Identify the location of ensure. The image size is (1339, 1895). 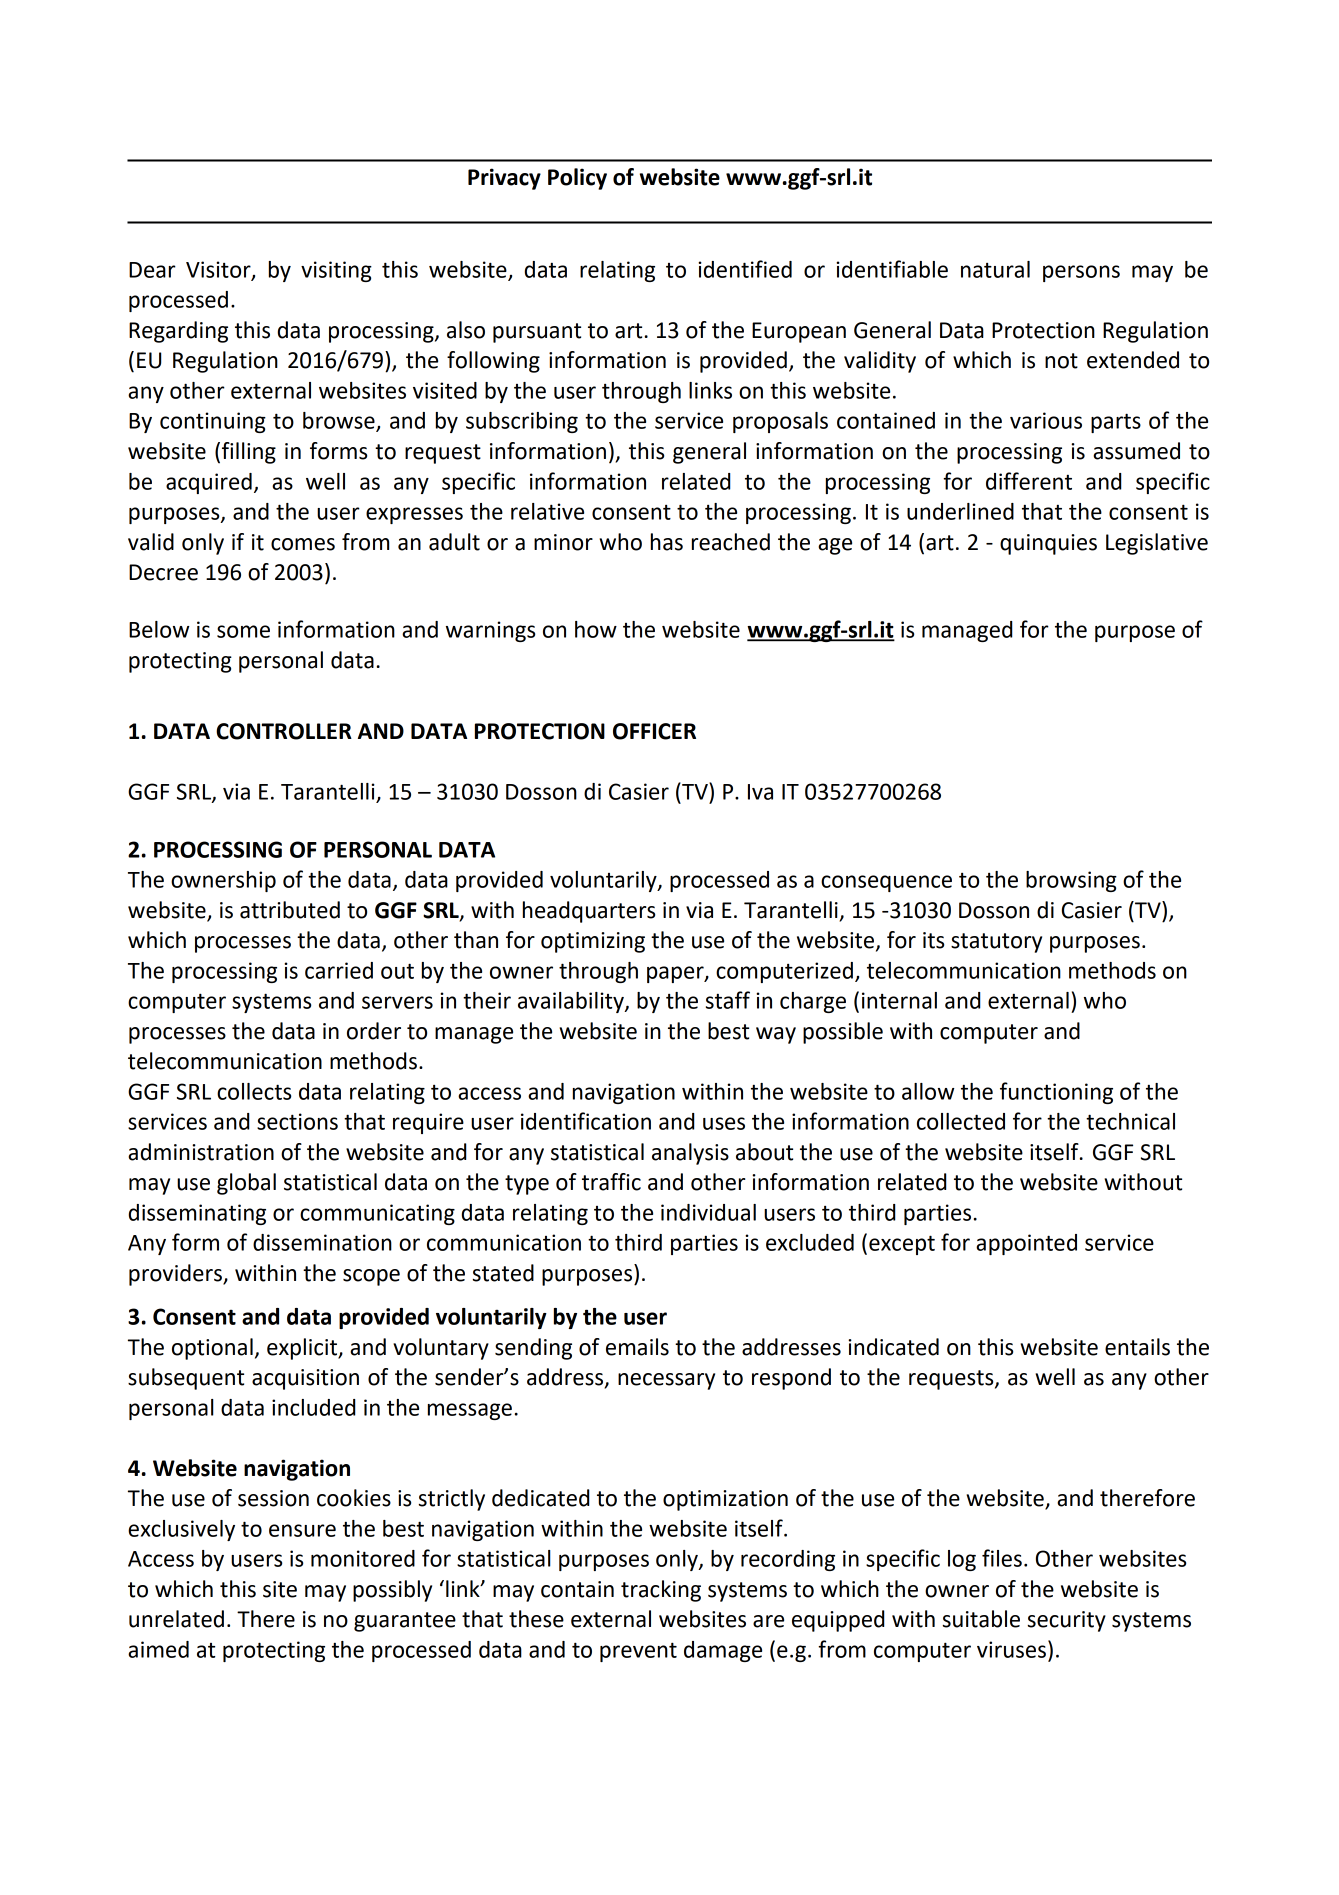
(302, 1530).
